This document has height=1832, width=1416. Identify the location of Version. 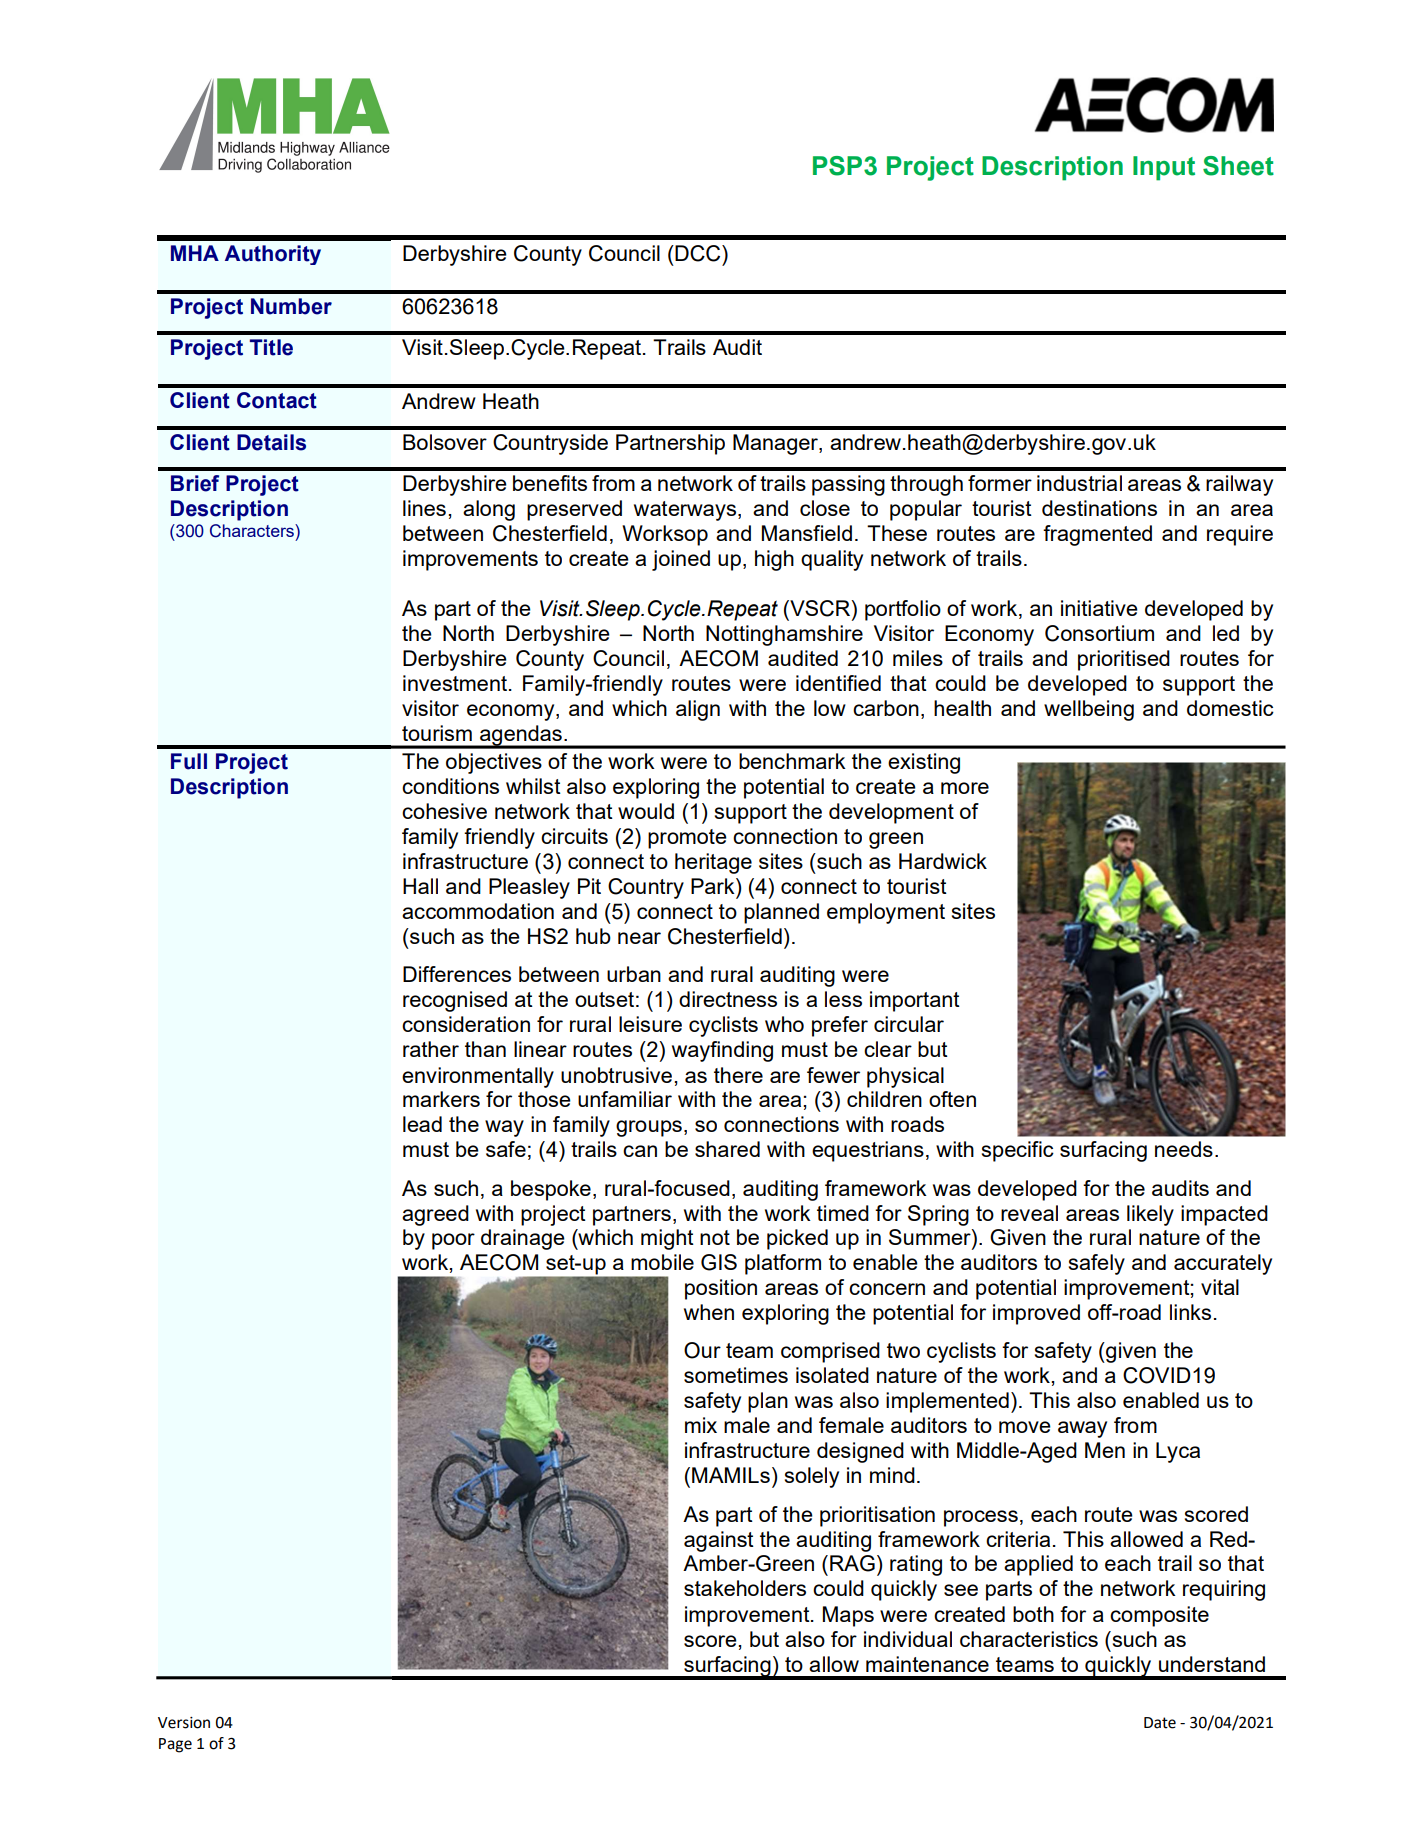
(184, 1723).
